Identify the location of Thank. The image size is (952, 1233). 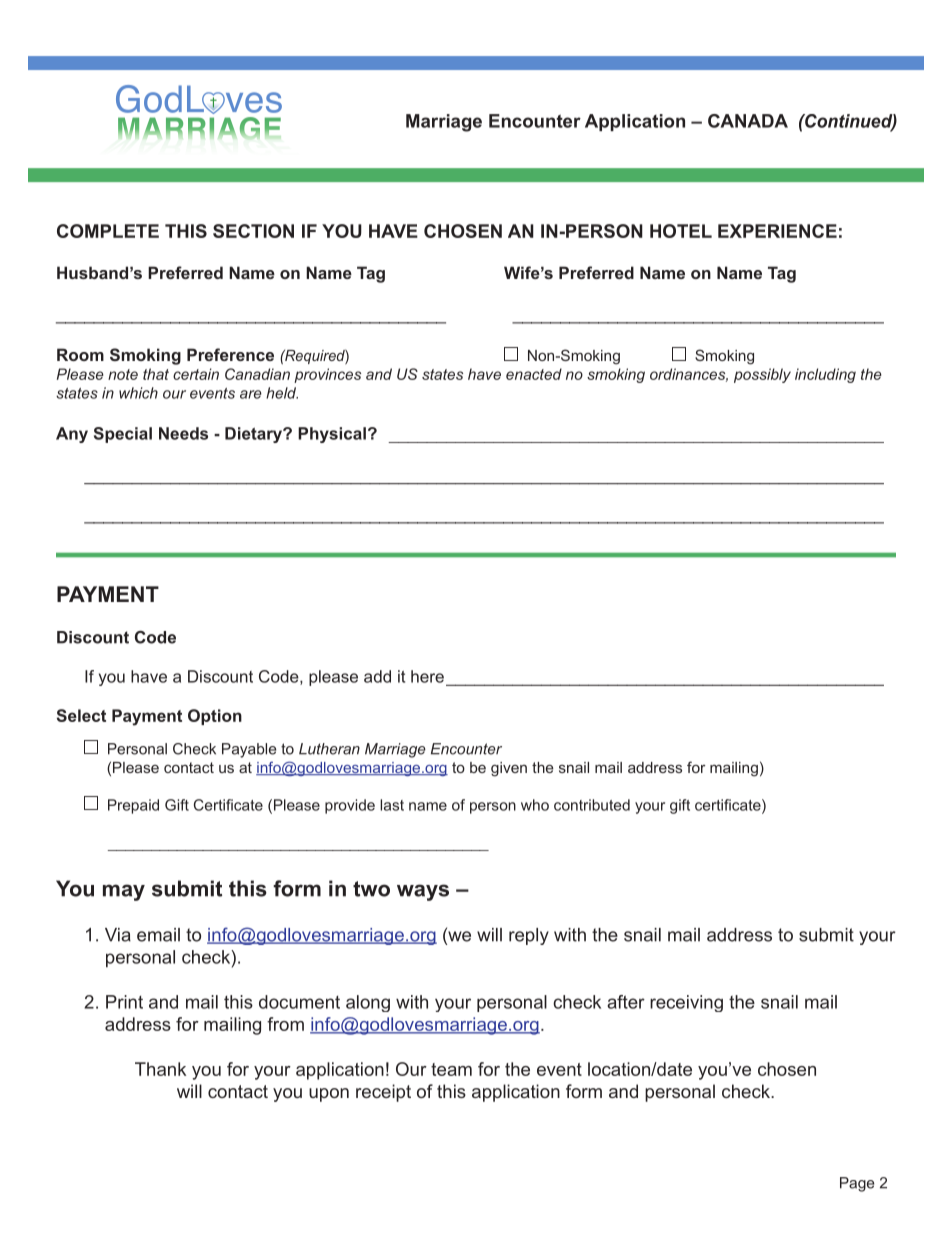
(160, 1069).
